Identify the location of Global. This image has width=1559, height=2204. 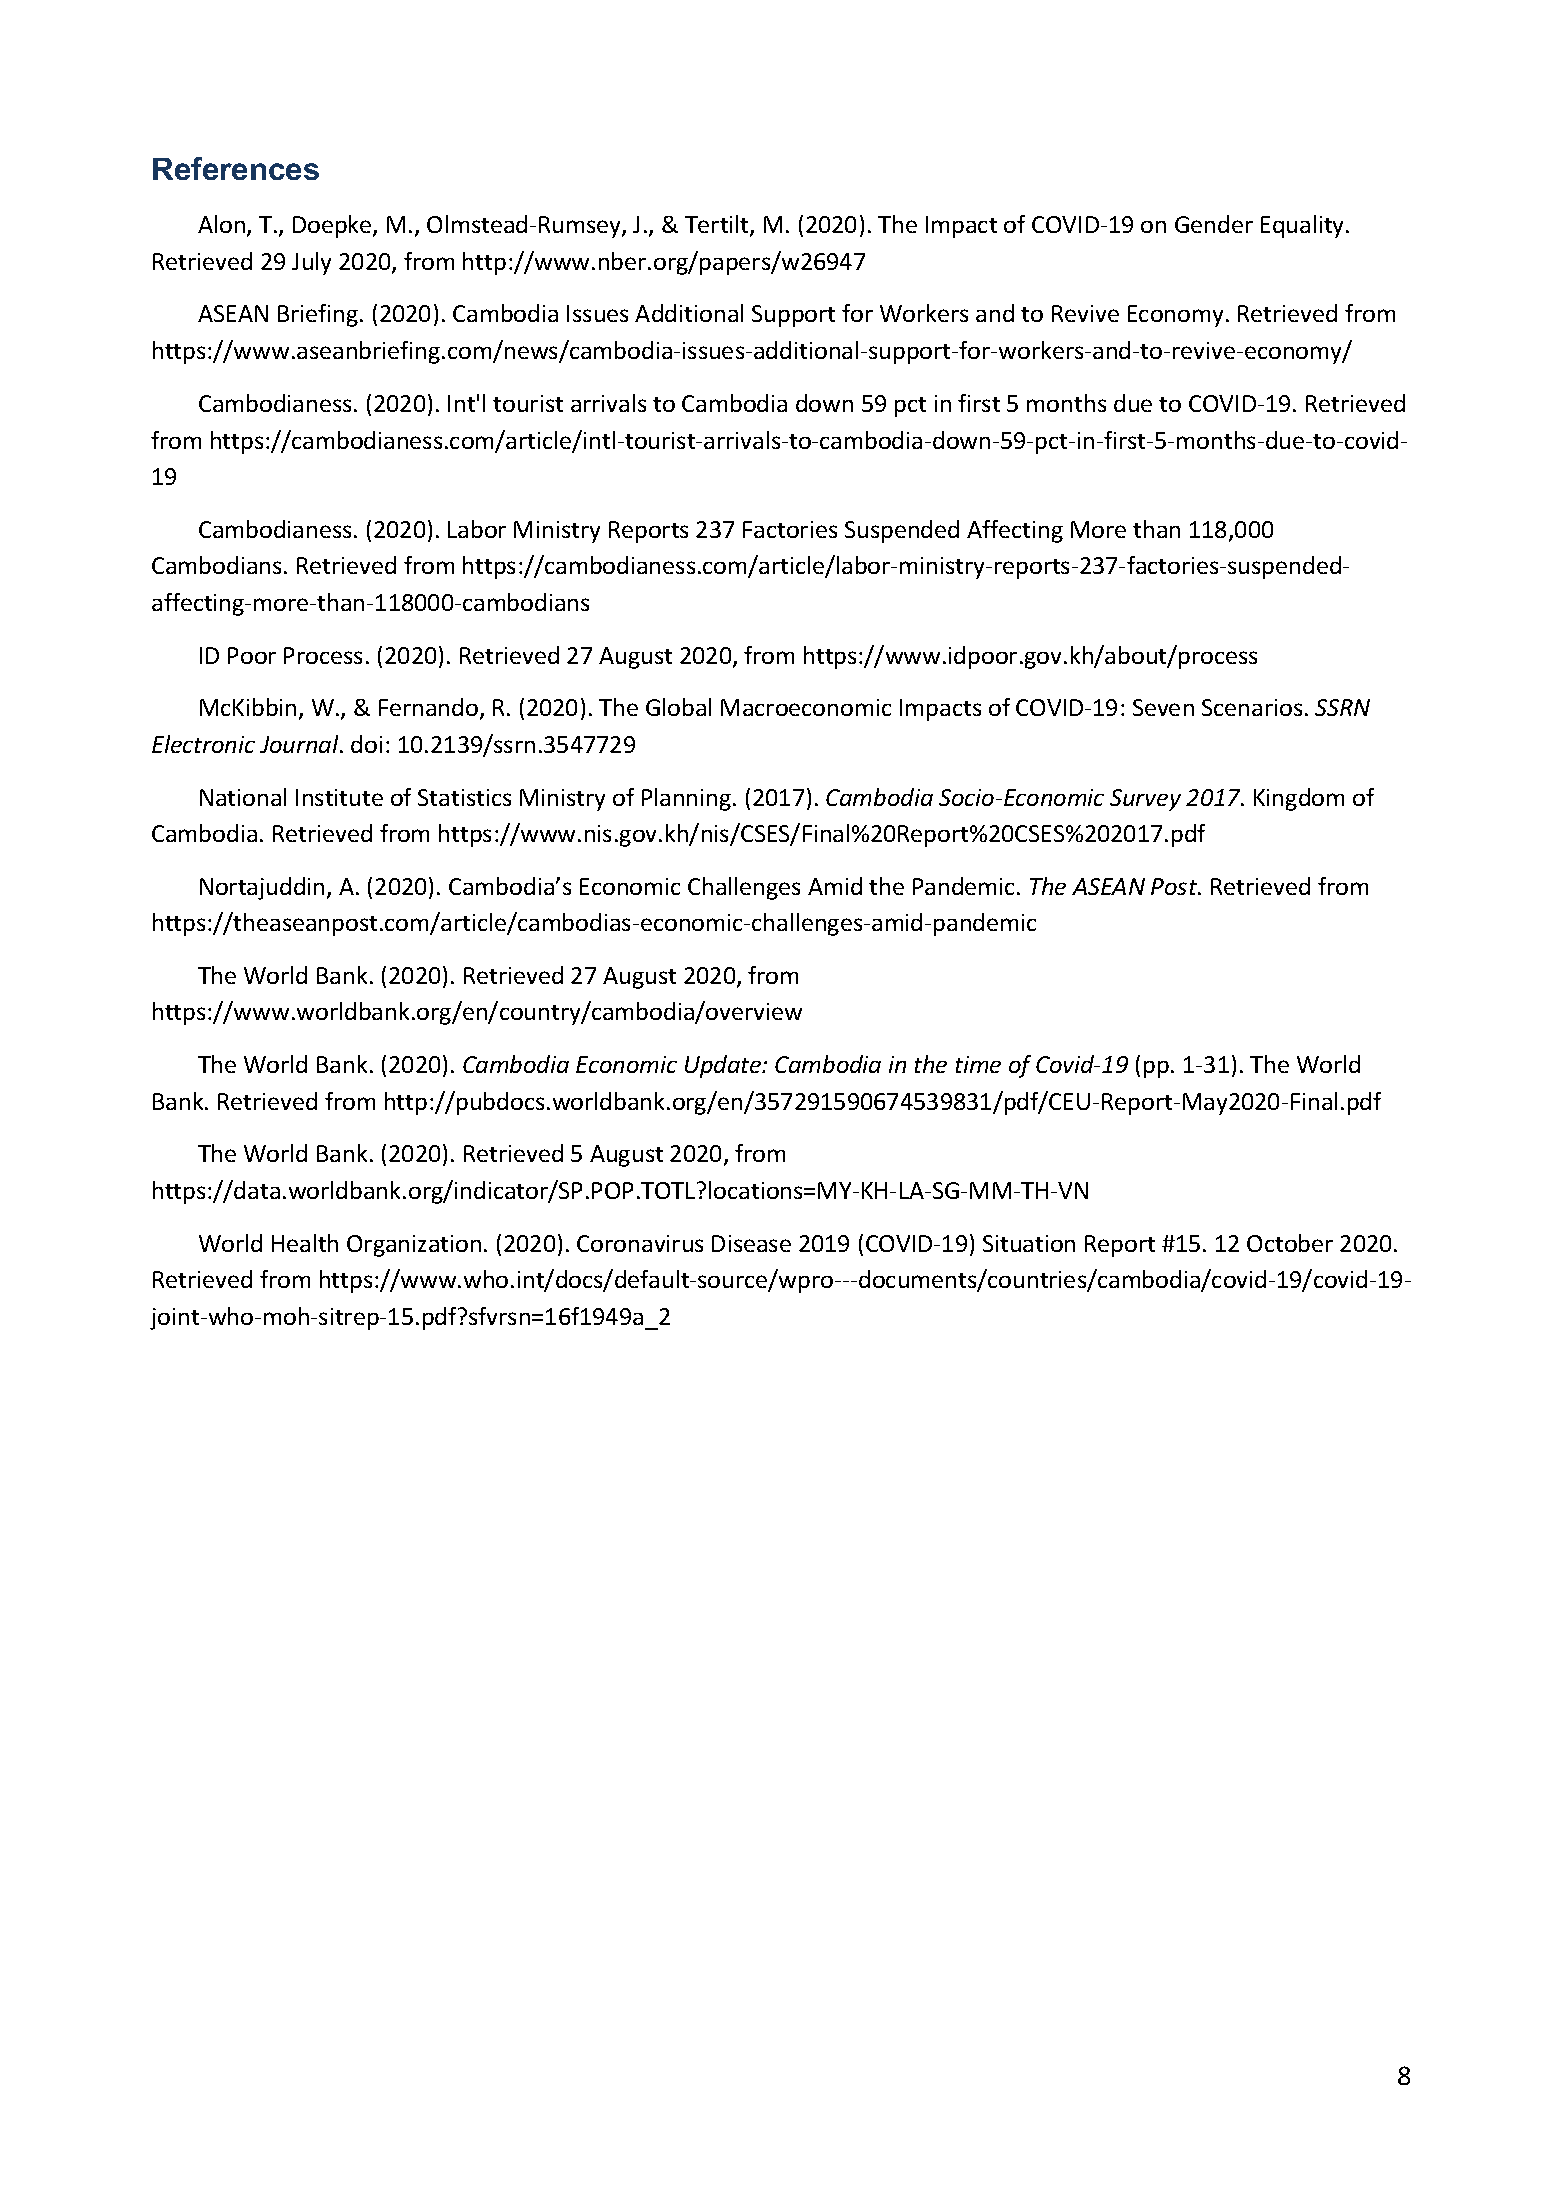
(678, 707).
